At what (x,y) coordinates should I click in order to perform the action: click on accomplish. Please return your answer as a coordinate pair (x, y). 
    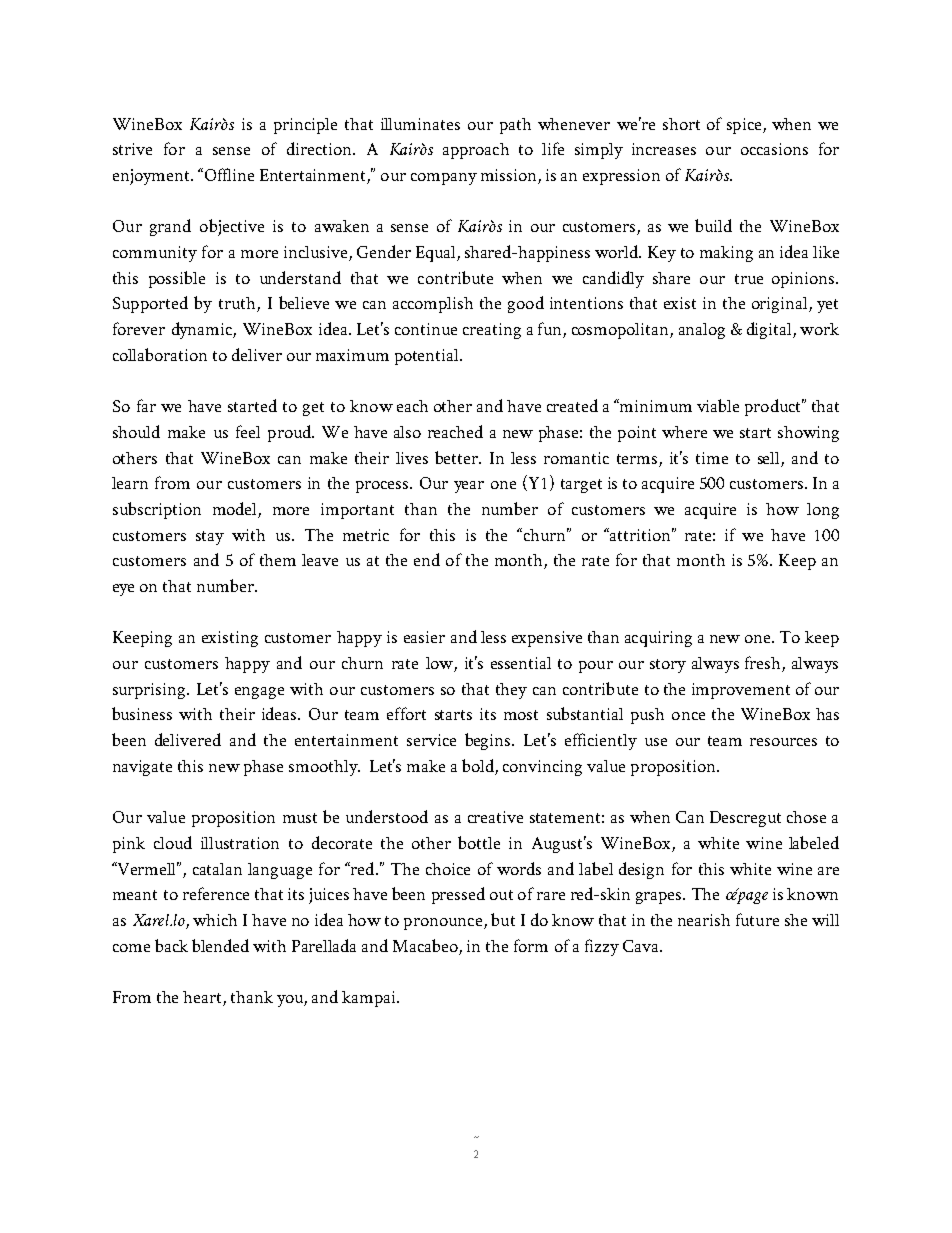
    Looking at the image, I should click on (433, 305).
